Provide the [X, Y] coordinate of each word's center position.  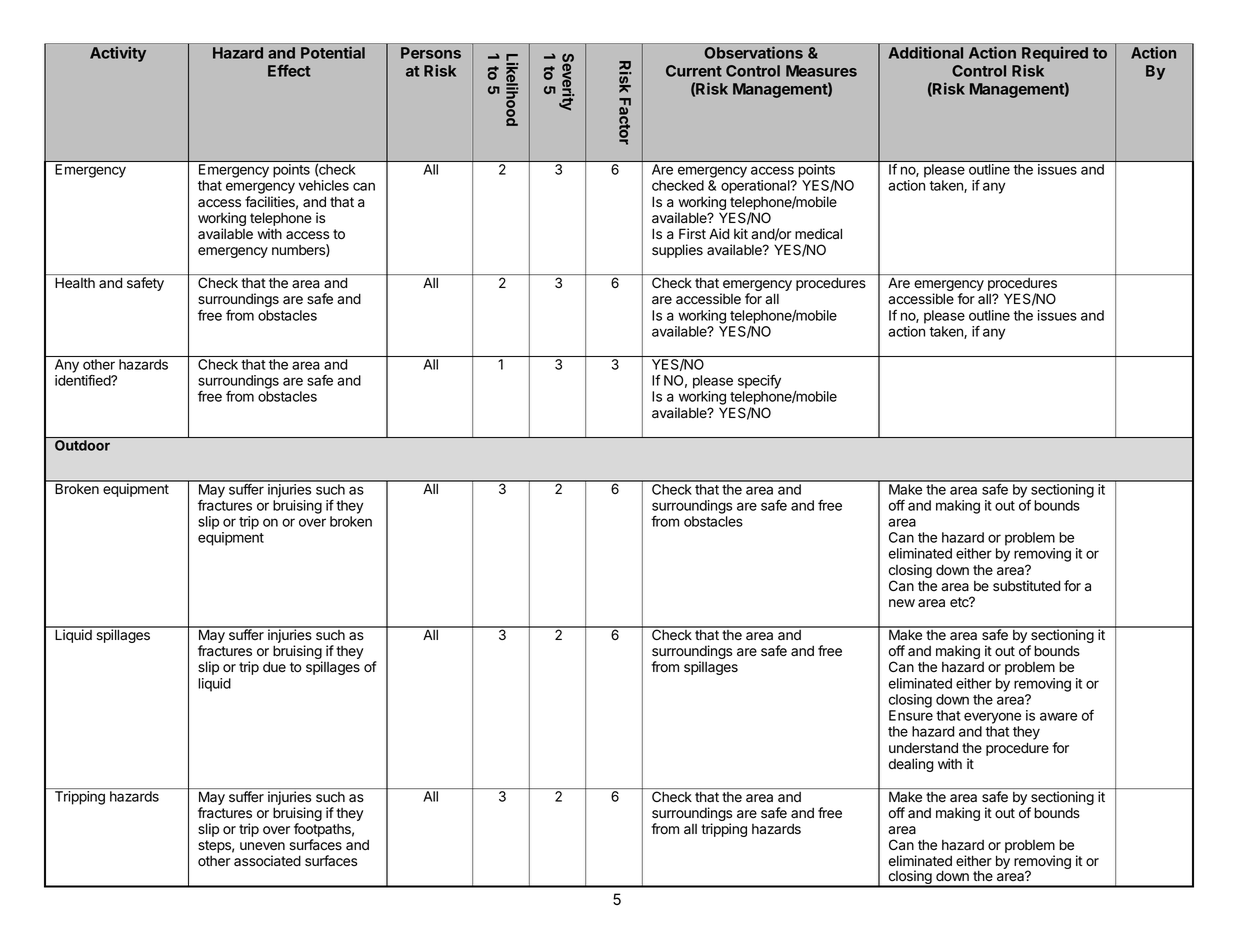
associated [267, 861]
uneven [262, 846]
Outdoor [82, 445]
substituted [1026, 585]
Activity [118, 54]
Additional [926, 52]
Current [694, 71]
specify [759, 382]
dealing [911, 765]
